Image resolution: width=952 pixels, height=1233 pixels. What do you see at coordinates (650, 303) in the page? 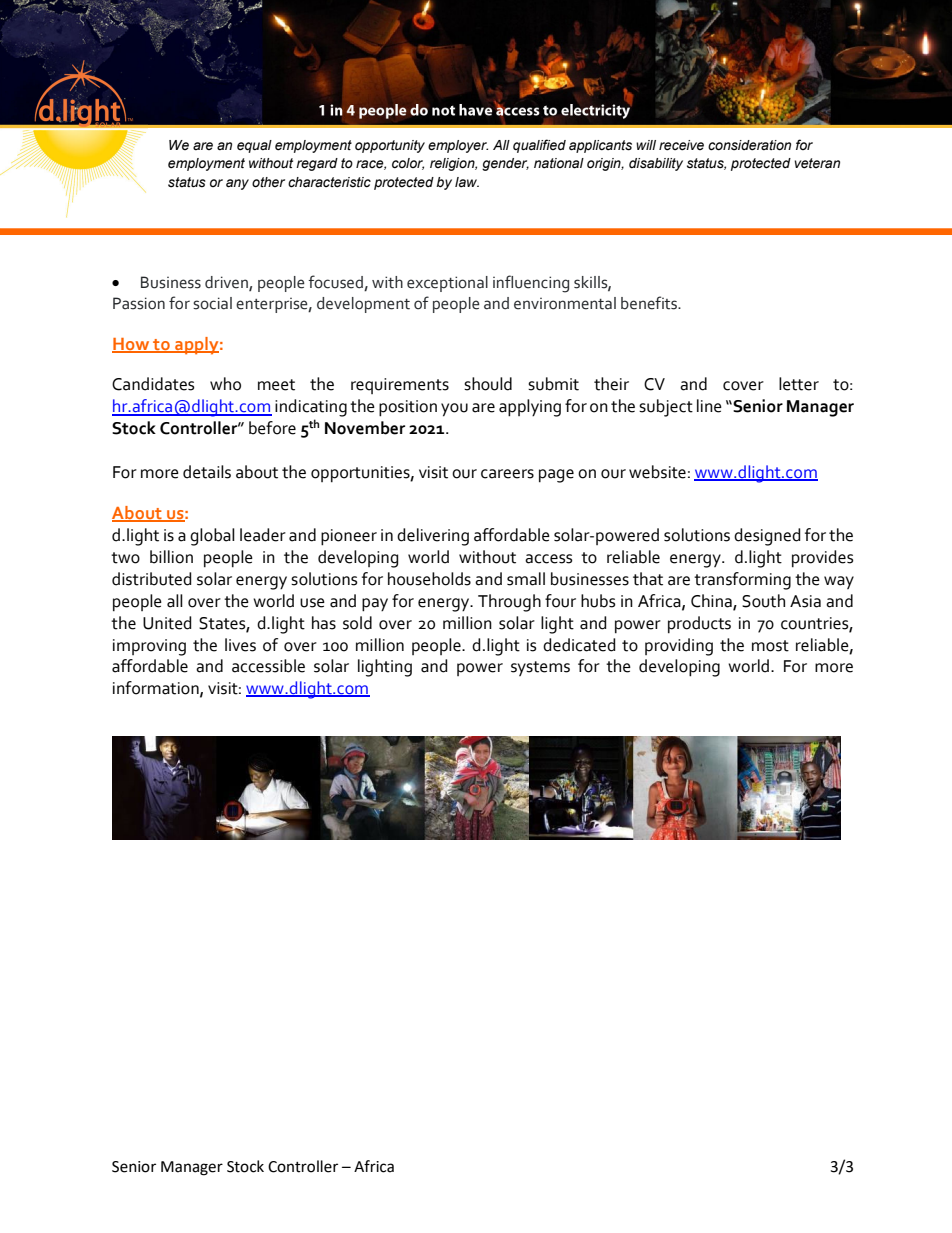
I see `benefits` at bounding box center [650, 303].
